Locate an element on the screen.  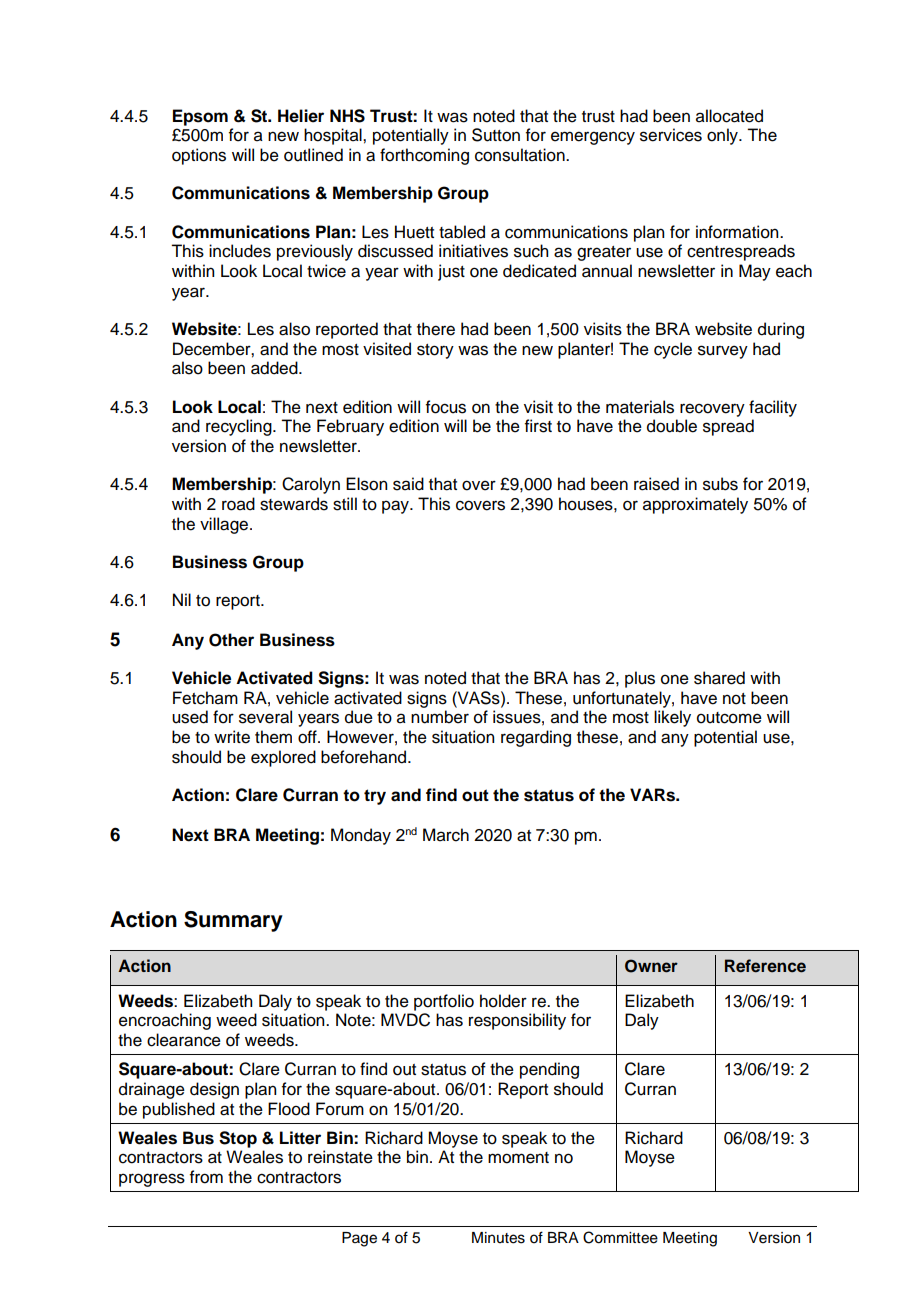
Summary is located at coordinates (233, 921).
